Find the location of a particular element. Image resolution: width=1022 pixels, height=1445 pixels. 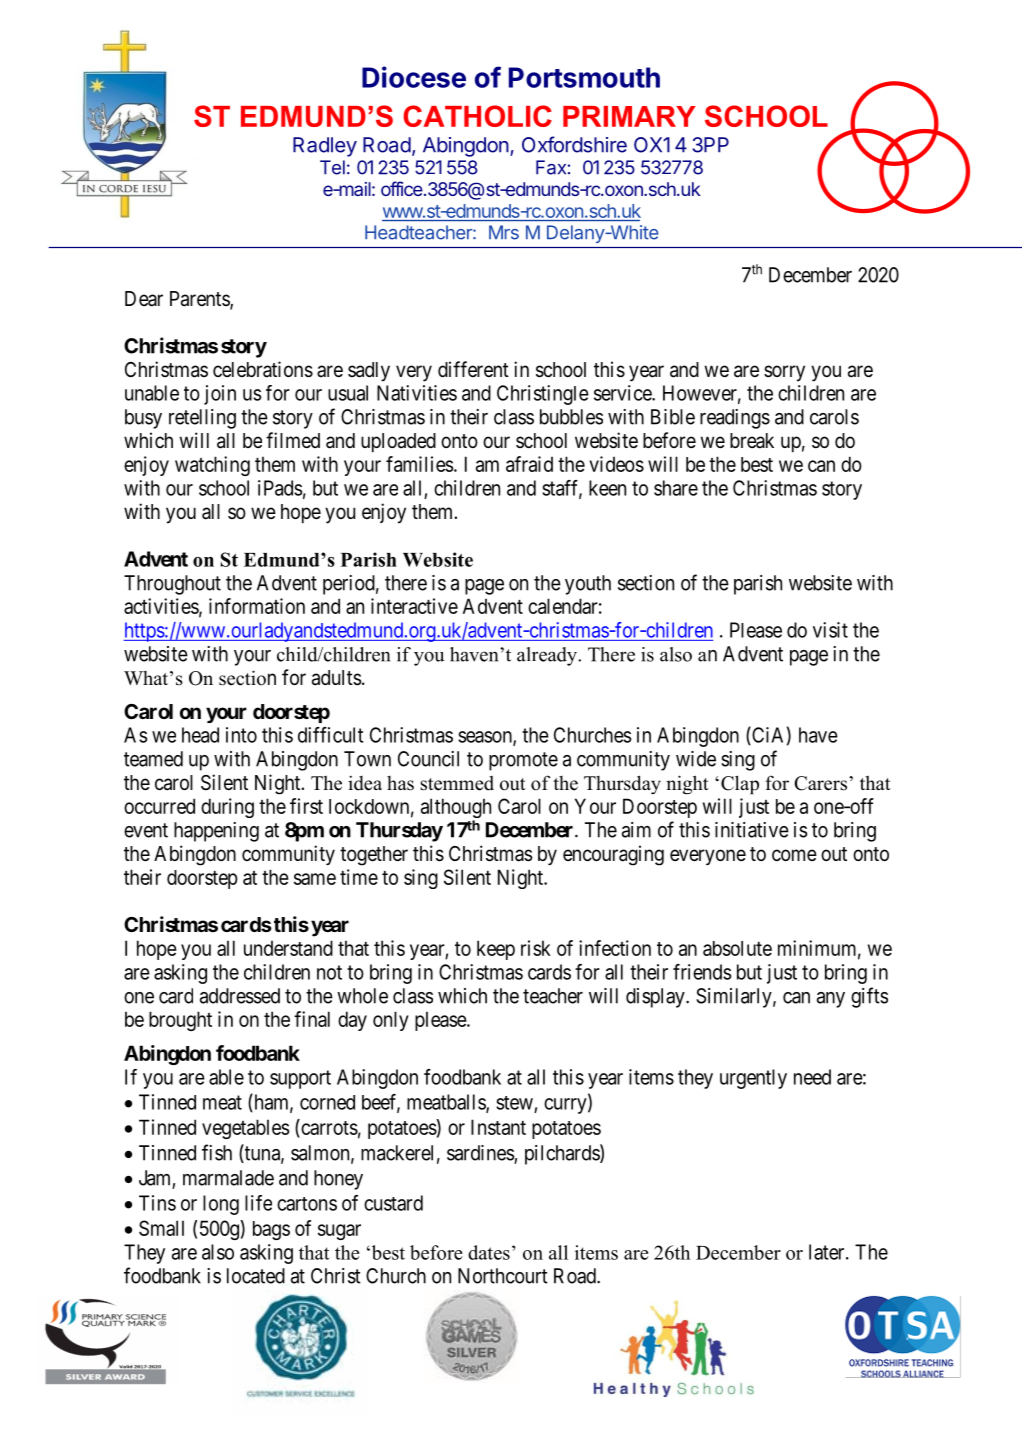

Radley is located at coordinates (325, 147).
